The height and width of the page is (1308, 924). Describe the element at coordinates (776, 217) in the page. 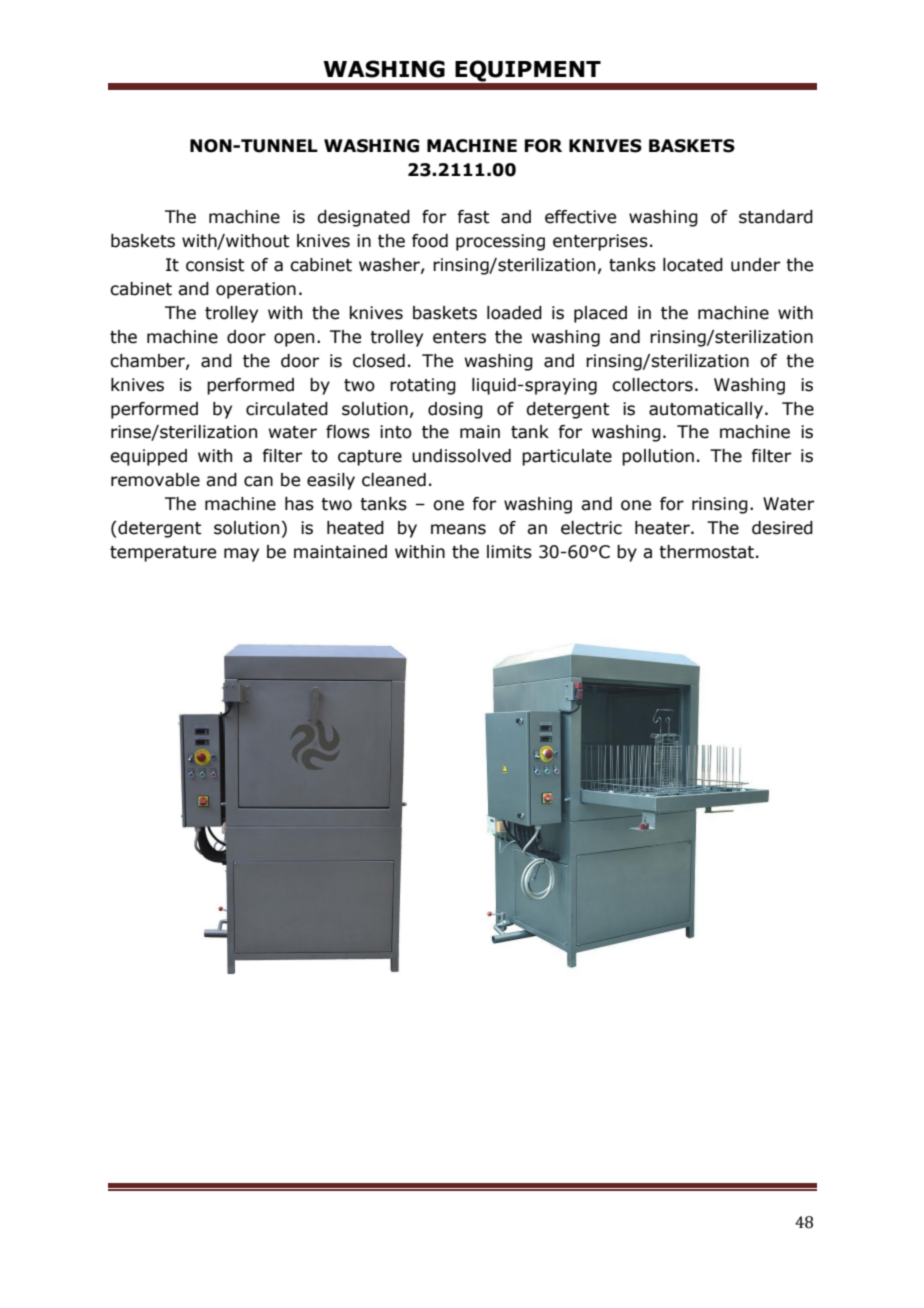

I see `standard` at that location.
